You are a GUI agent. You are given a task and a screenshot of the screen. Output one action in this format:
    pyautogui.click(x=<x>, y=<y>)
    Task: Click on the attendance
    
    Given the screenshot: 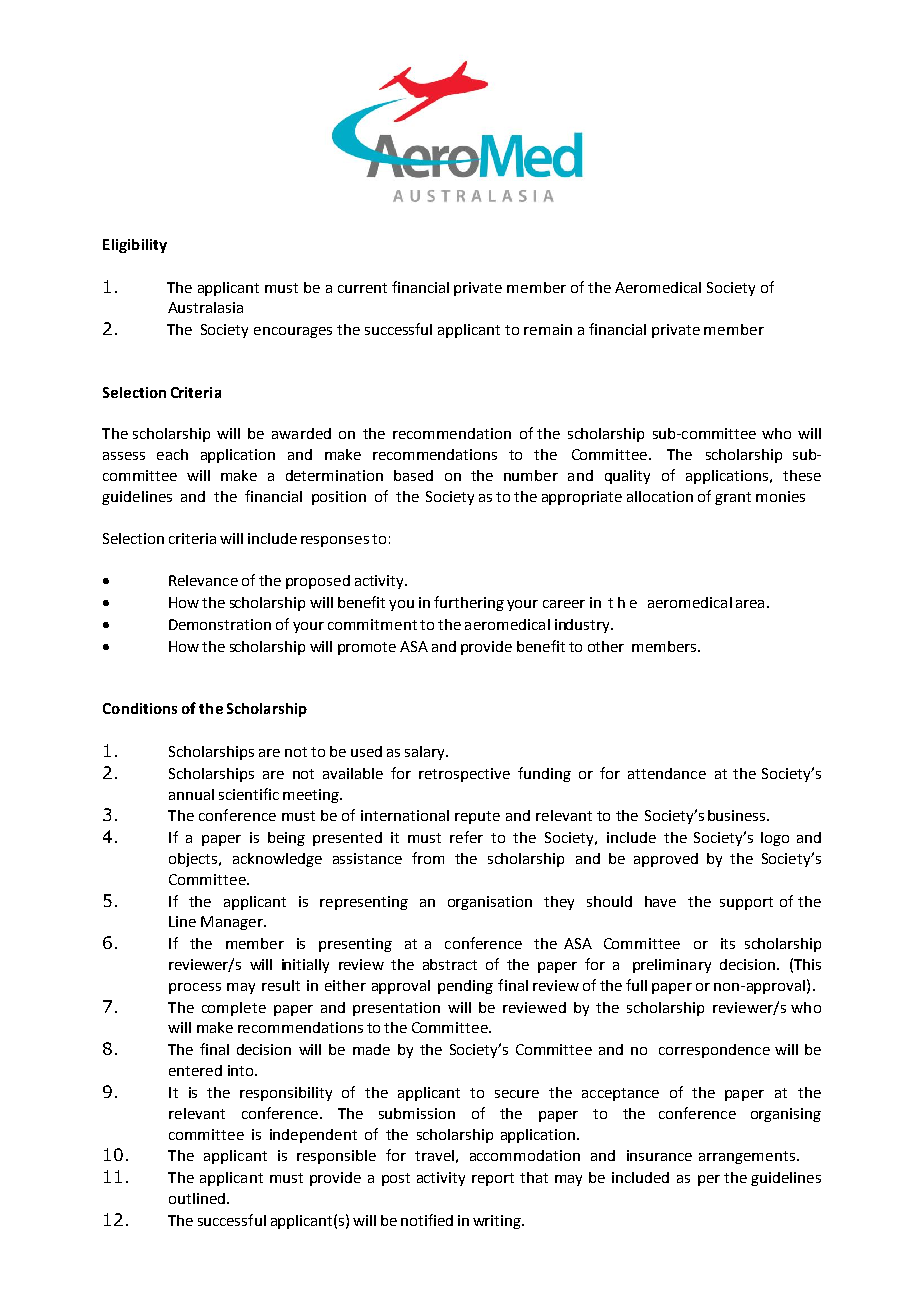 What is the action you would take?
    pyautogui.click(x=667, y=773)
